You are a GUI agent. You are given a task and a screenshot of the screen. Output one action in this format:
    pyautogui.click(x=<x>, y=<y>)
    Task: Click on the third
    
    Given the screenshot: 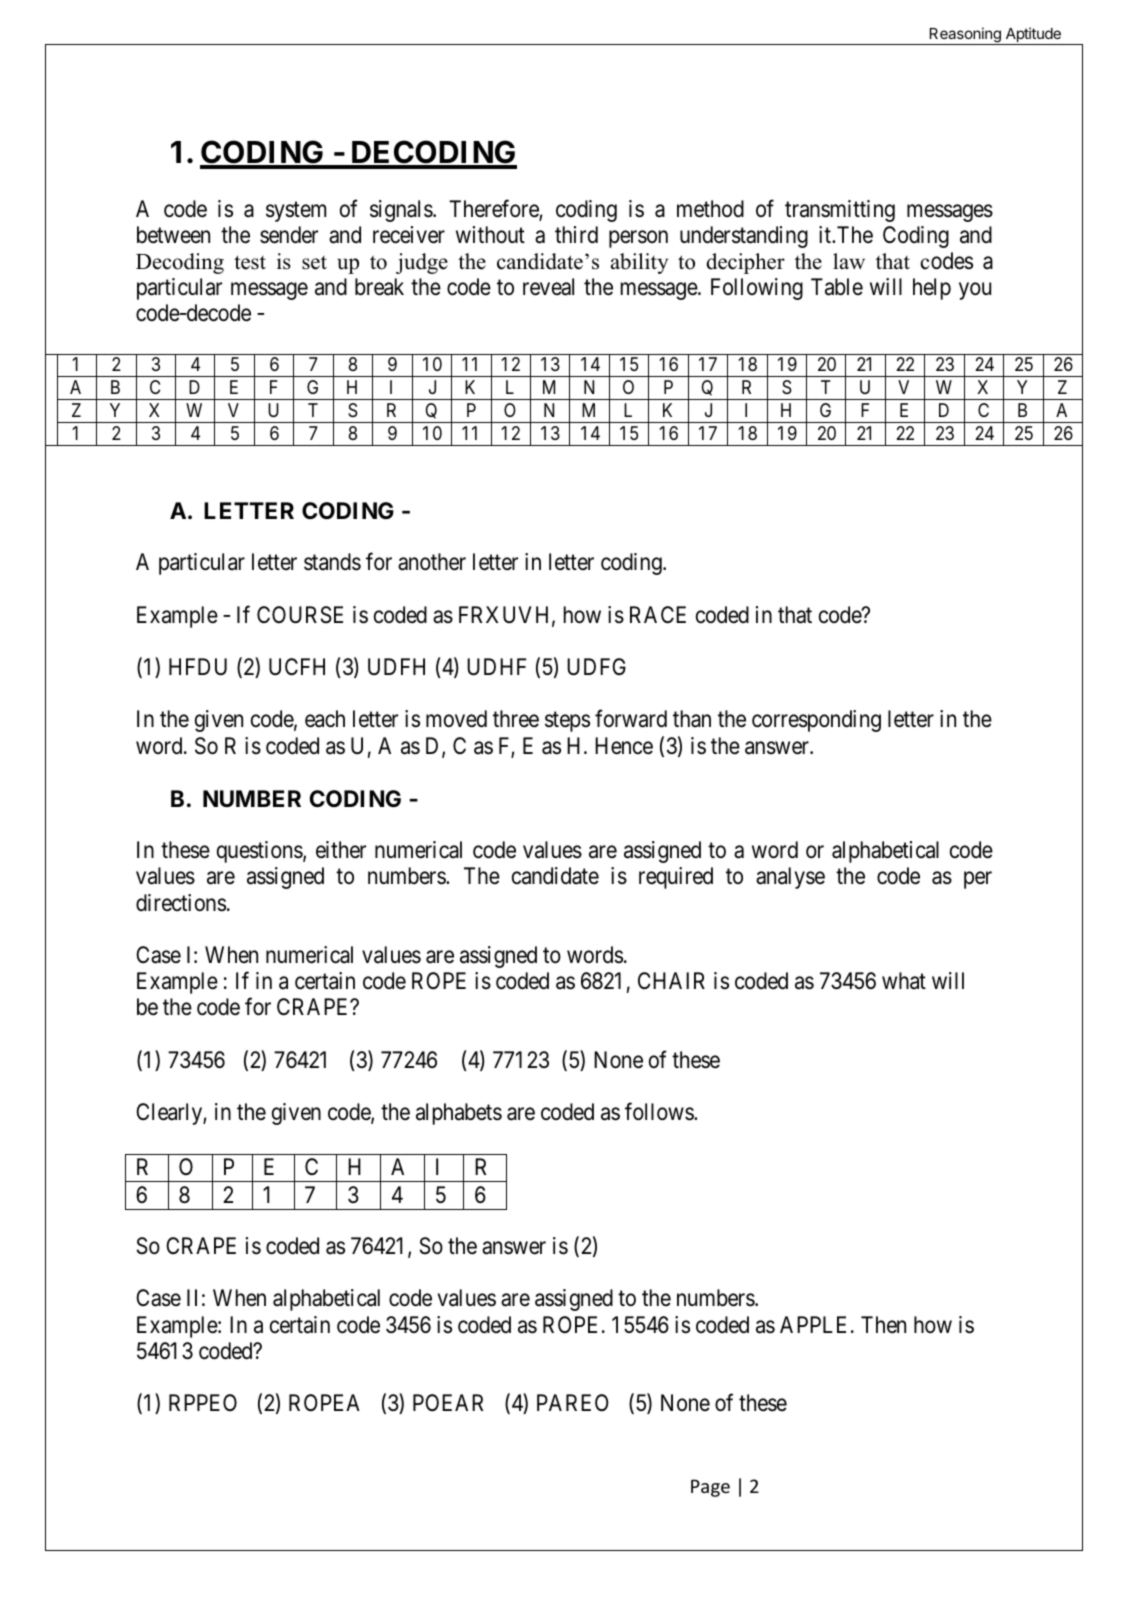 What is the action you would take?
    pyautogui.click(x=576, y=235)
